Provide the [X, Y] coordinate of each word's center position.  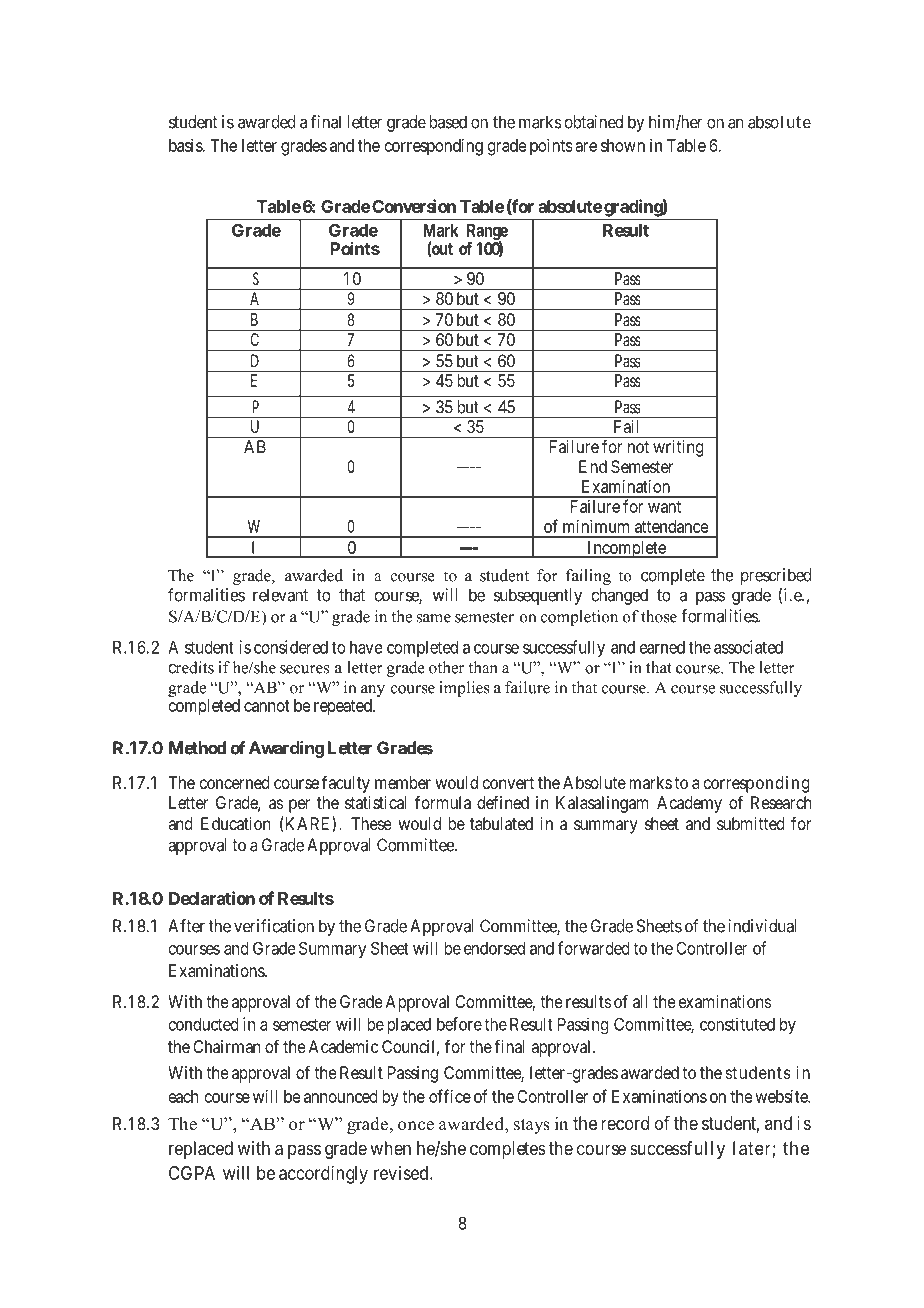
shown [623, 145]
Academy [689, 804]
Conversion [414, 206]
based [448, 122]
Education [235, 823]
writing [678, 448]
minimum [596, 526]
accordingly [323, 1175]
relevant [280, 595]
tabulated [501, 823]
